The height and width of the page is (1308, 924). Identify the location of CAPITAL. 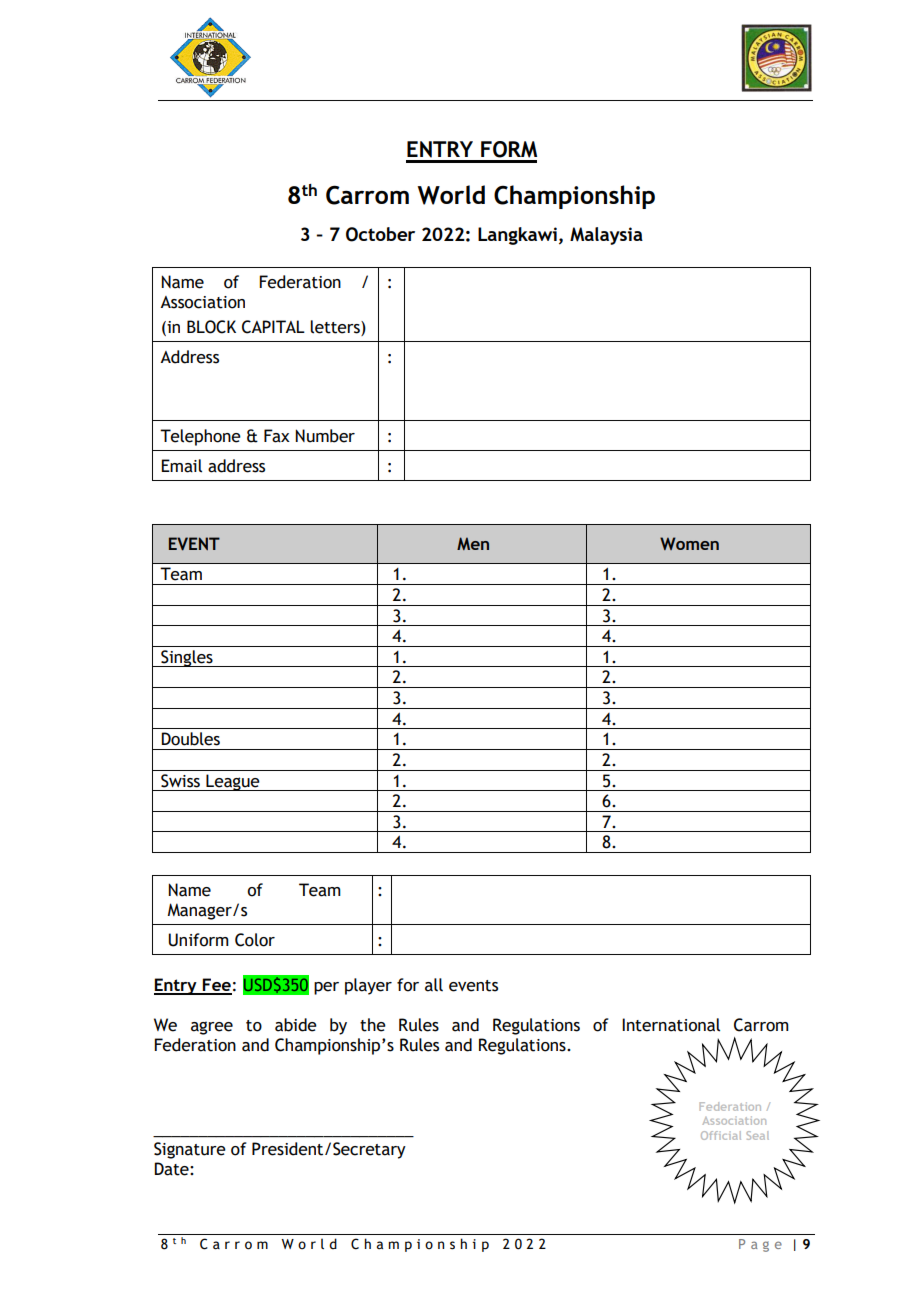
(273, 327).
